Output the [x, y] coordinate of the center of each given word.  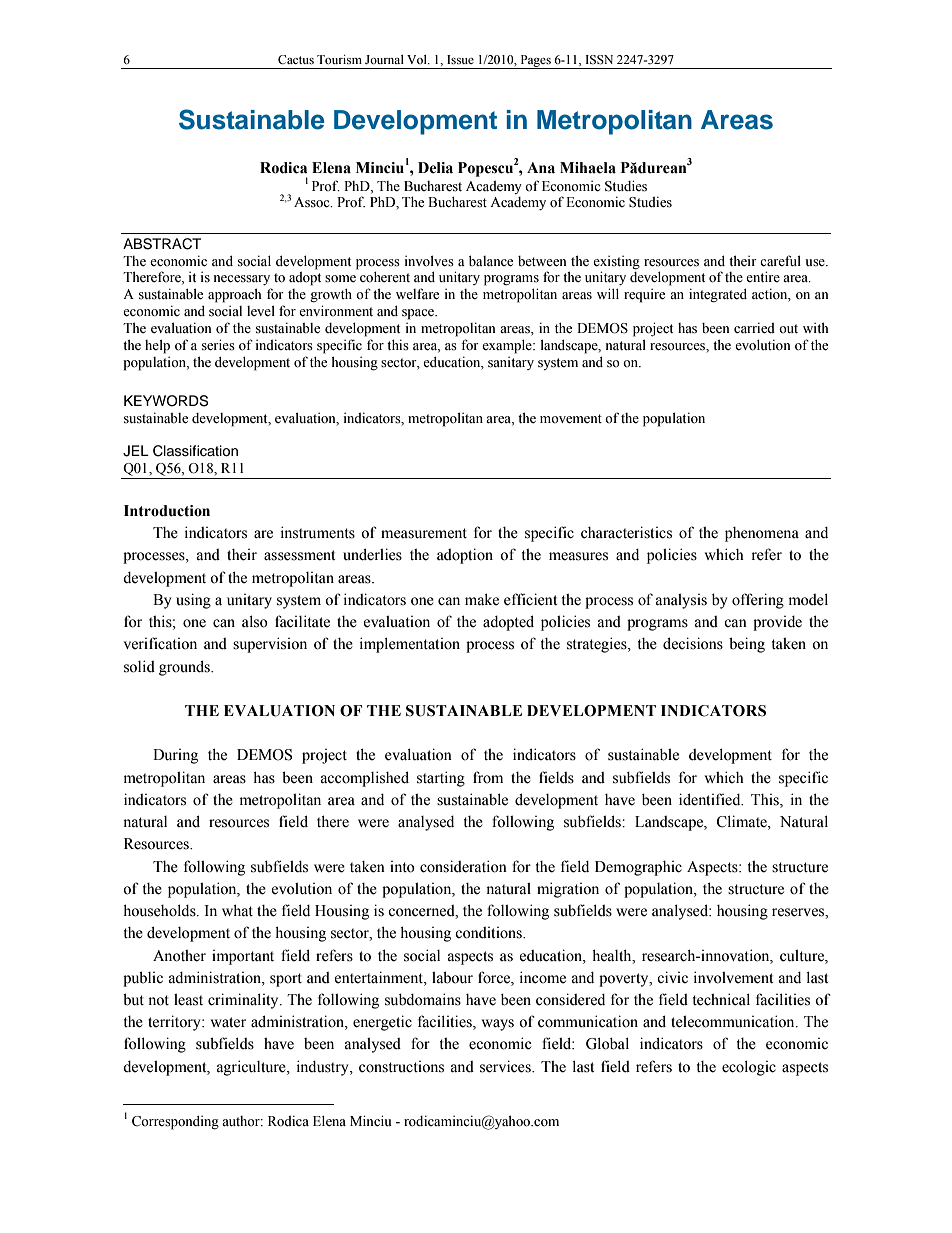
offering [758, 601]
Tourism [339, 59]
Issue [460, 59]
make [482, 599]
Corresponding [175, 1122]
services [506, 1066]
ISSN [599, 60]
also [255, 621]
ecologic [749, 1068]
